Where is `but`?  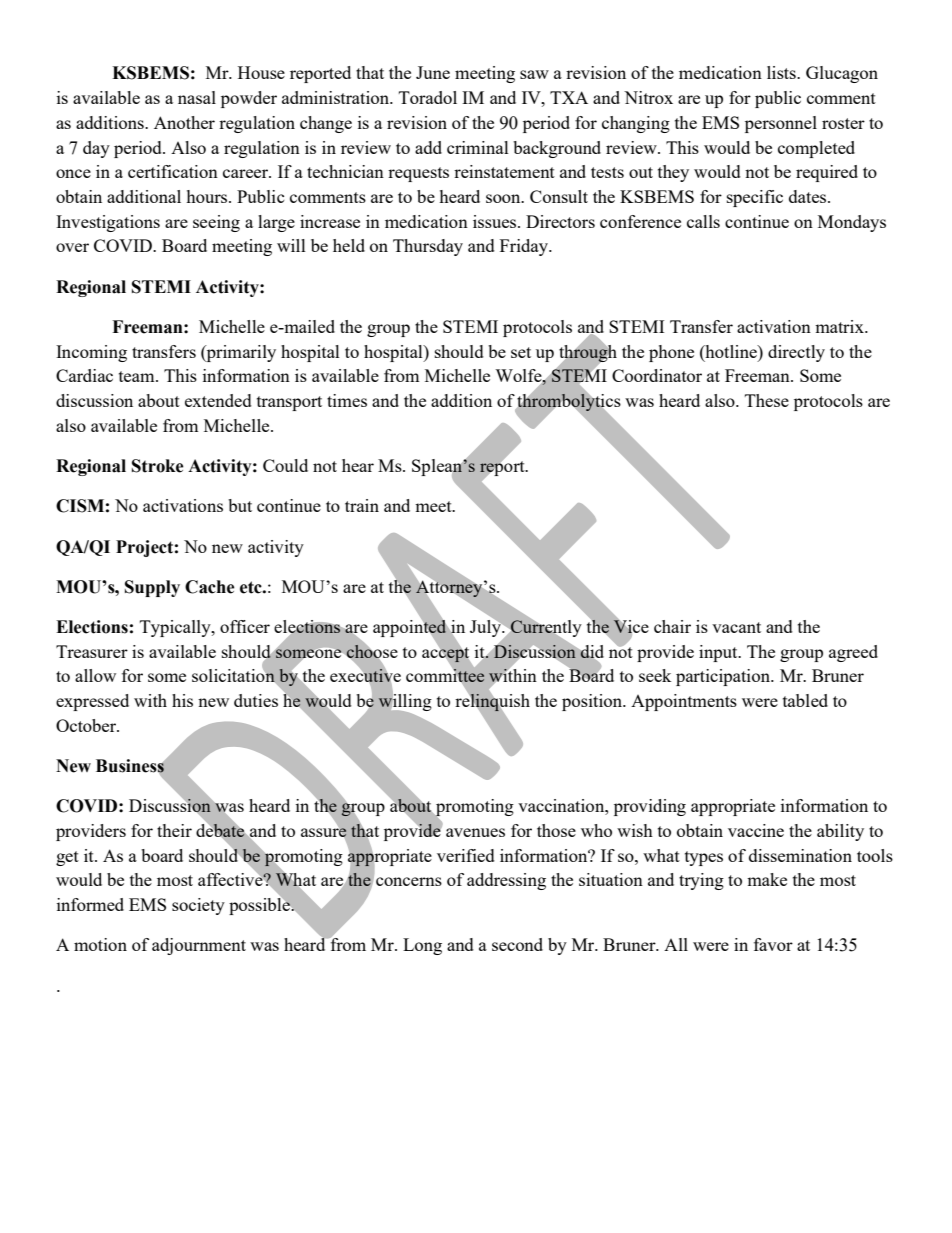 but is located at coordinates (240, 505).
